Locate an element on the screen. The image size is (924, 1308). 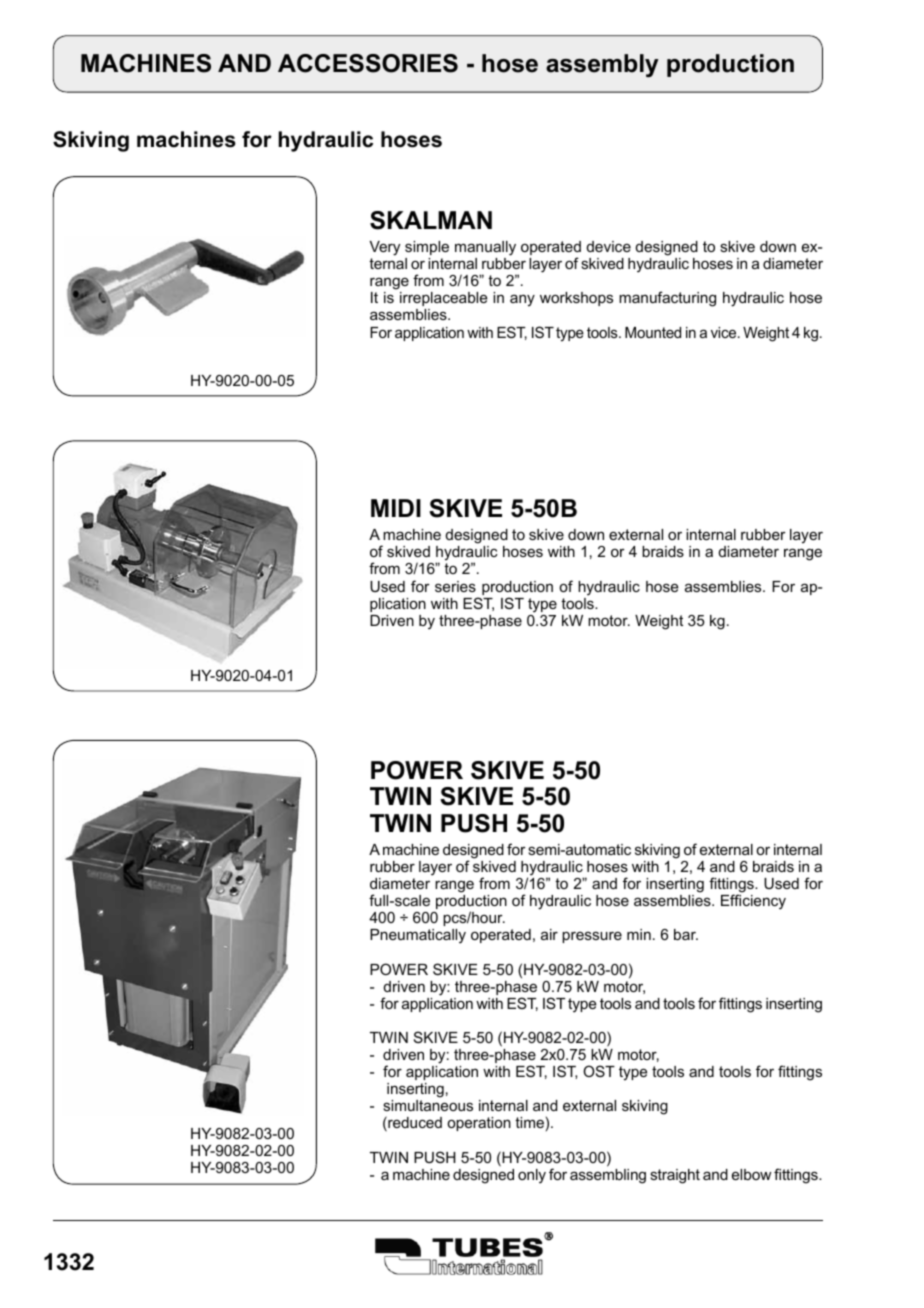
only is located at coordinates (532, 1176).
